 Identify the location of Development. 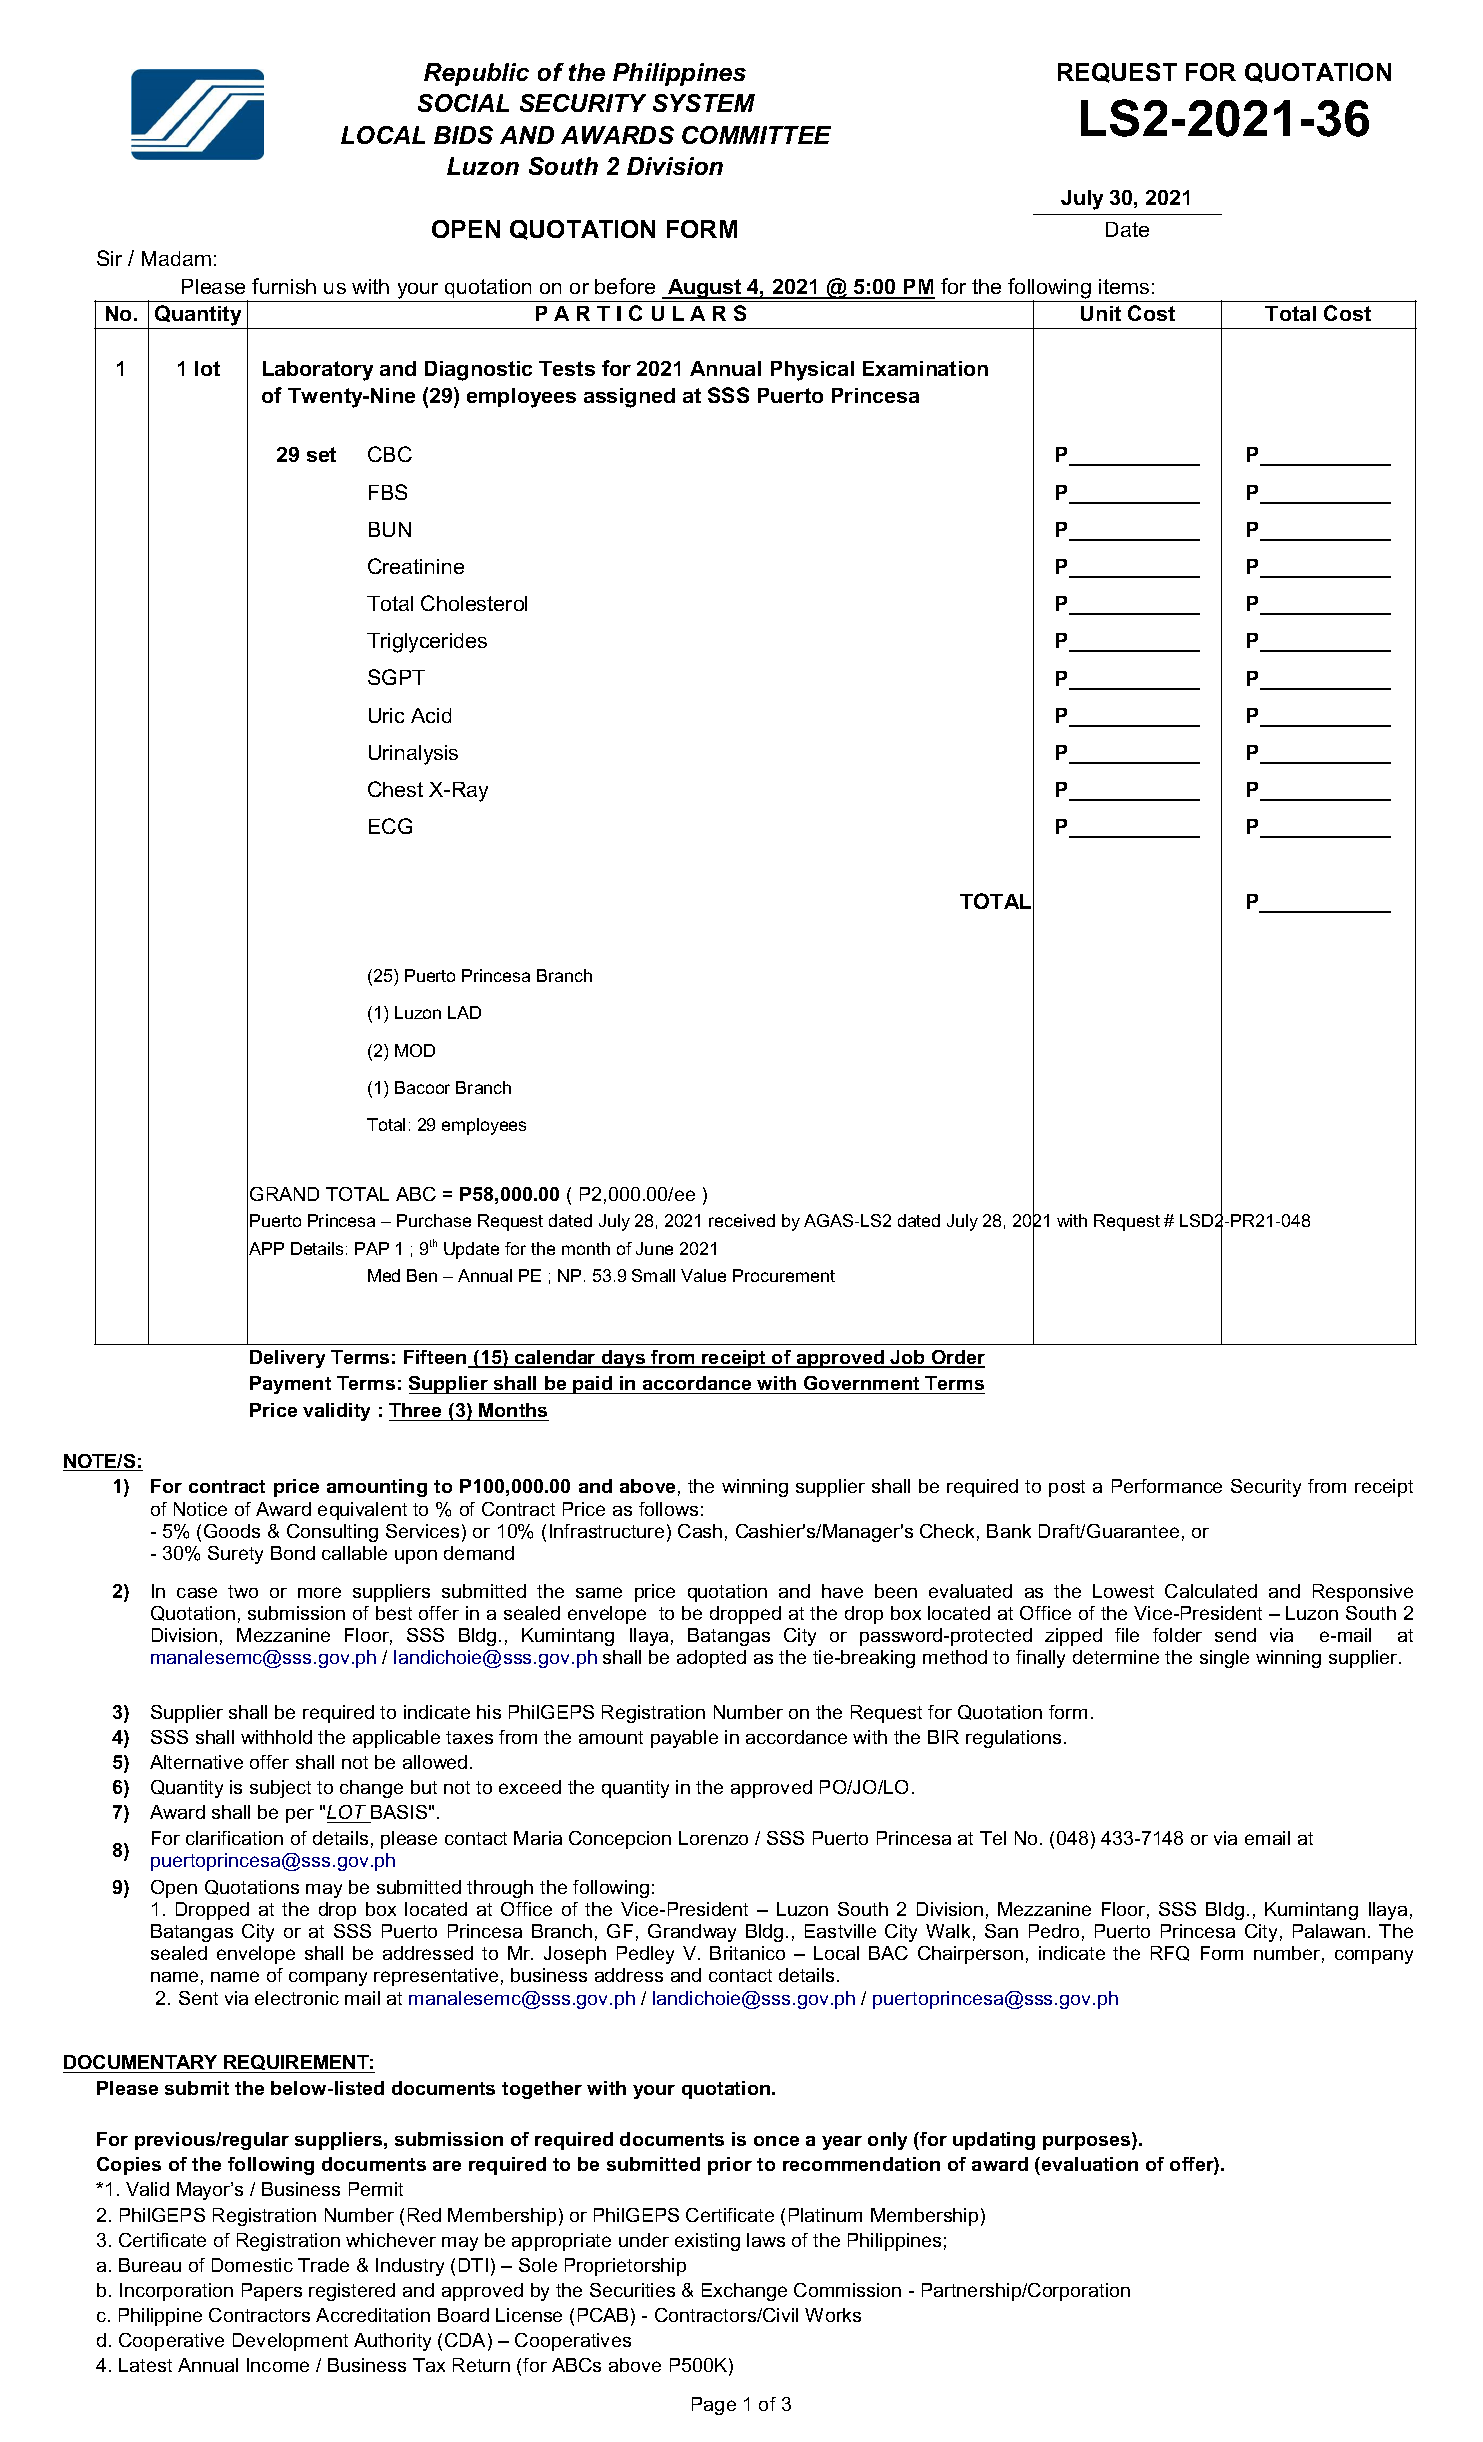
(290, 2342).
